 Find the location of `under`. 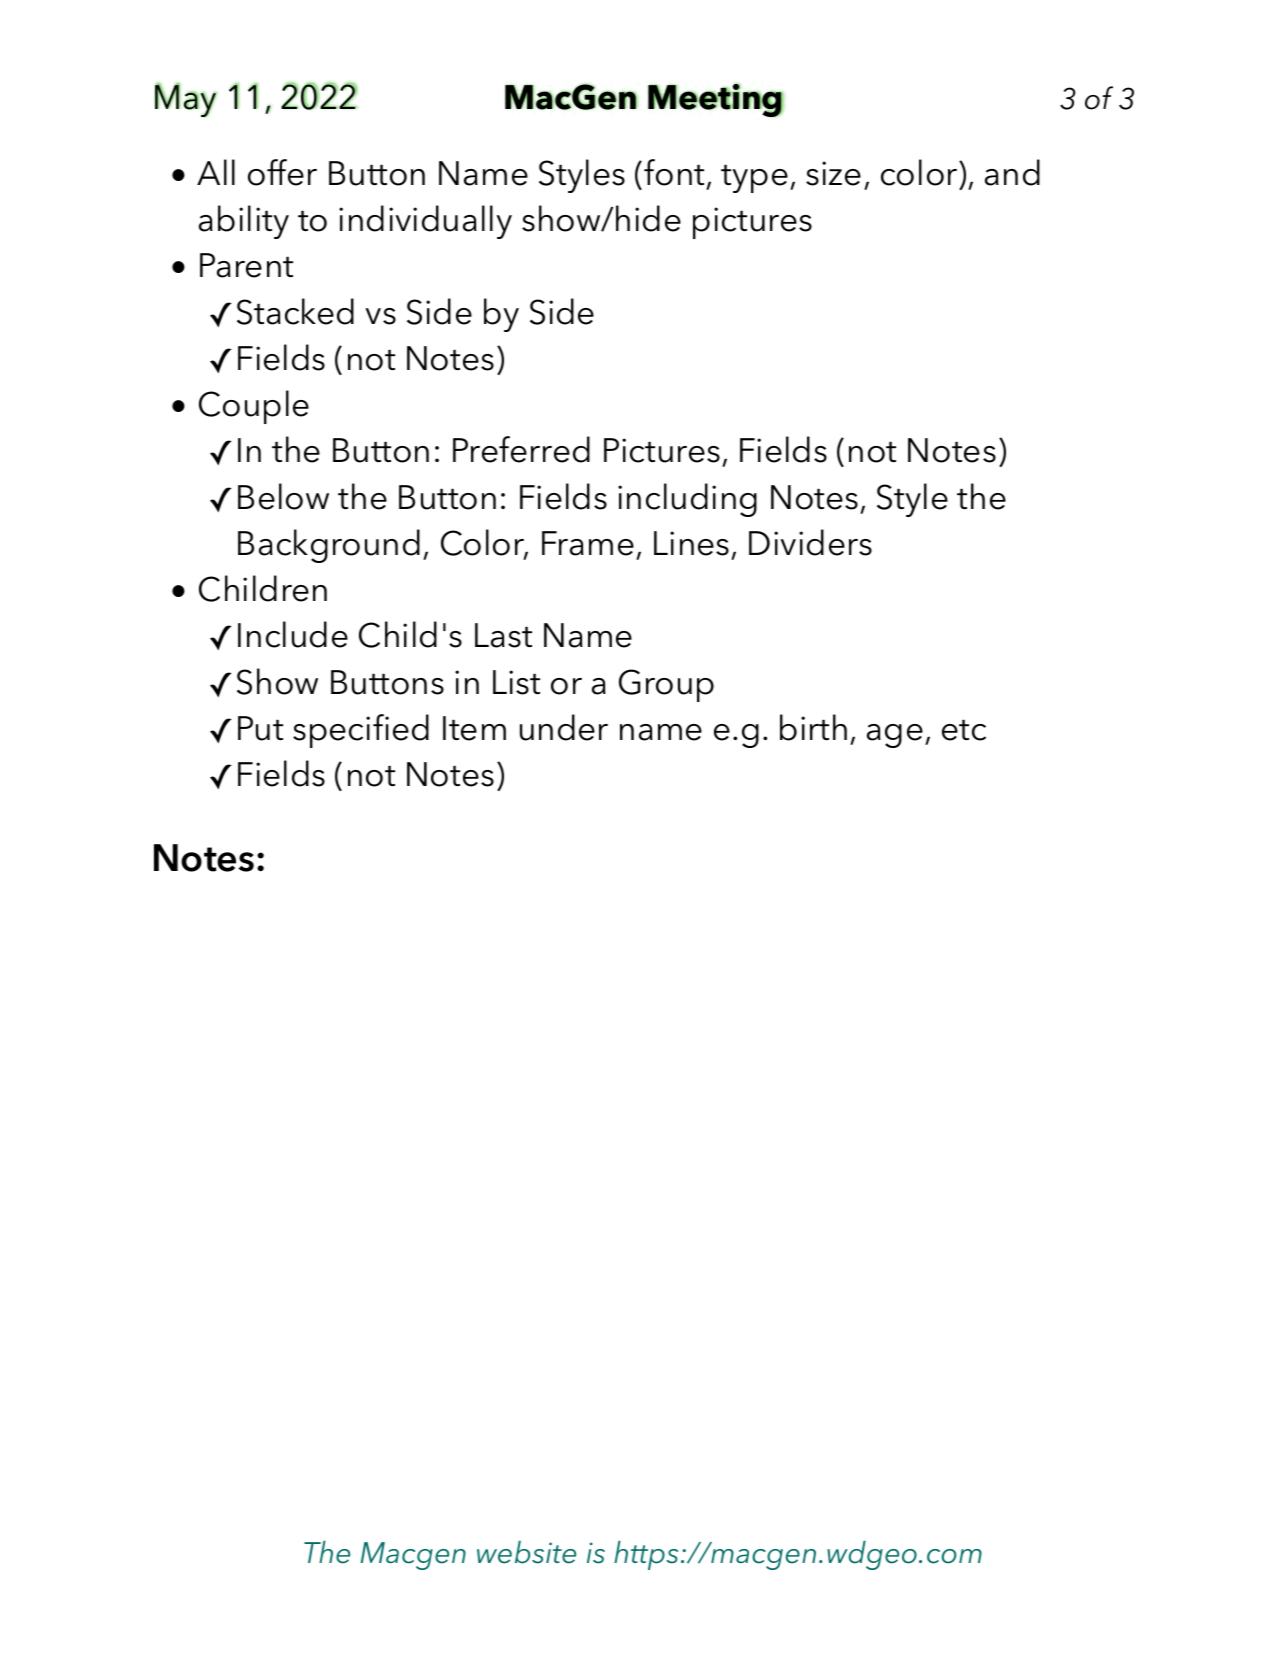

under is located at coordinates (564, 727).
